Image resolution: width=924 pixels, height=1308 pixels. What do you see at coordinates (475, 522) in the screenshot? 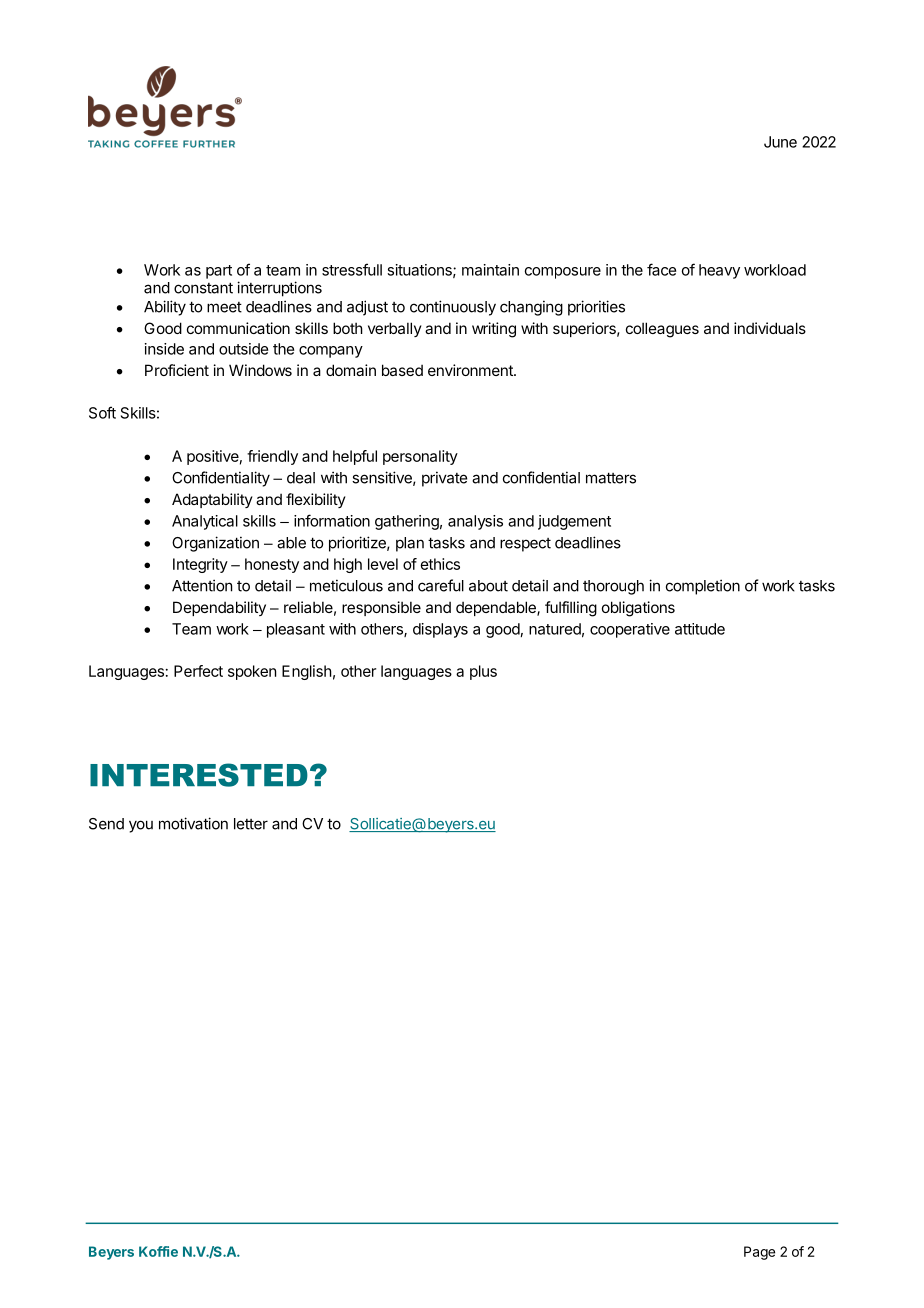
I see `analysis` at bounding box center [475, 522].
